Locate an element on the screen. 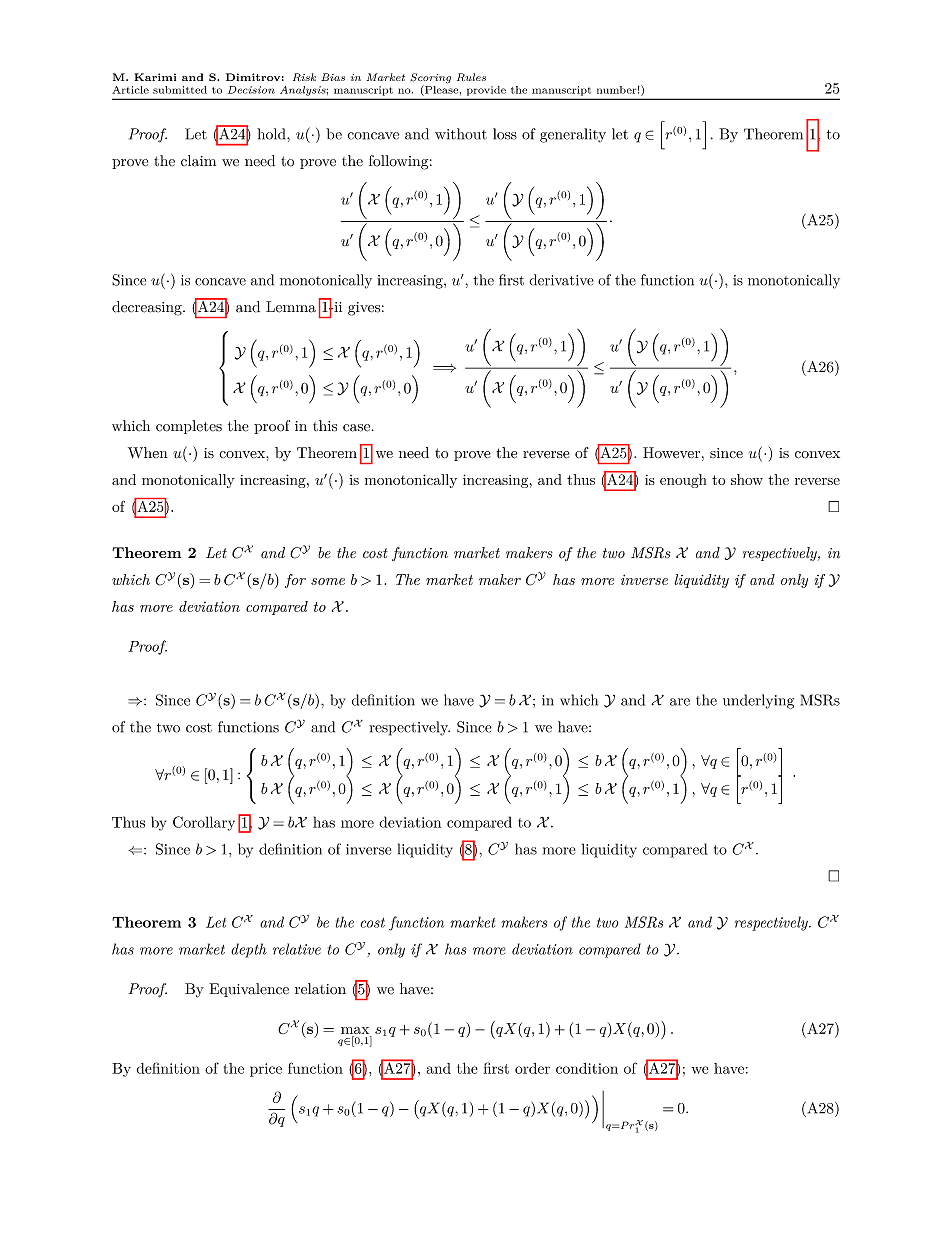  case is located at coordinates (356, 428).
